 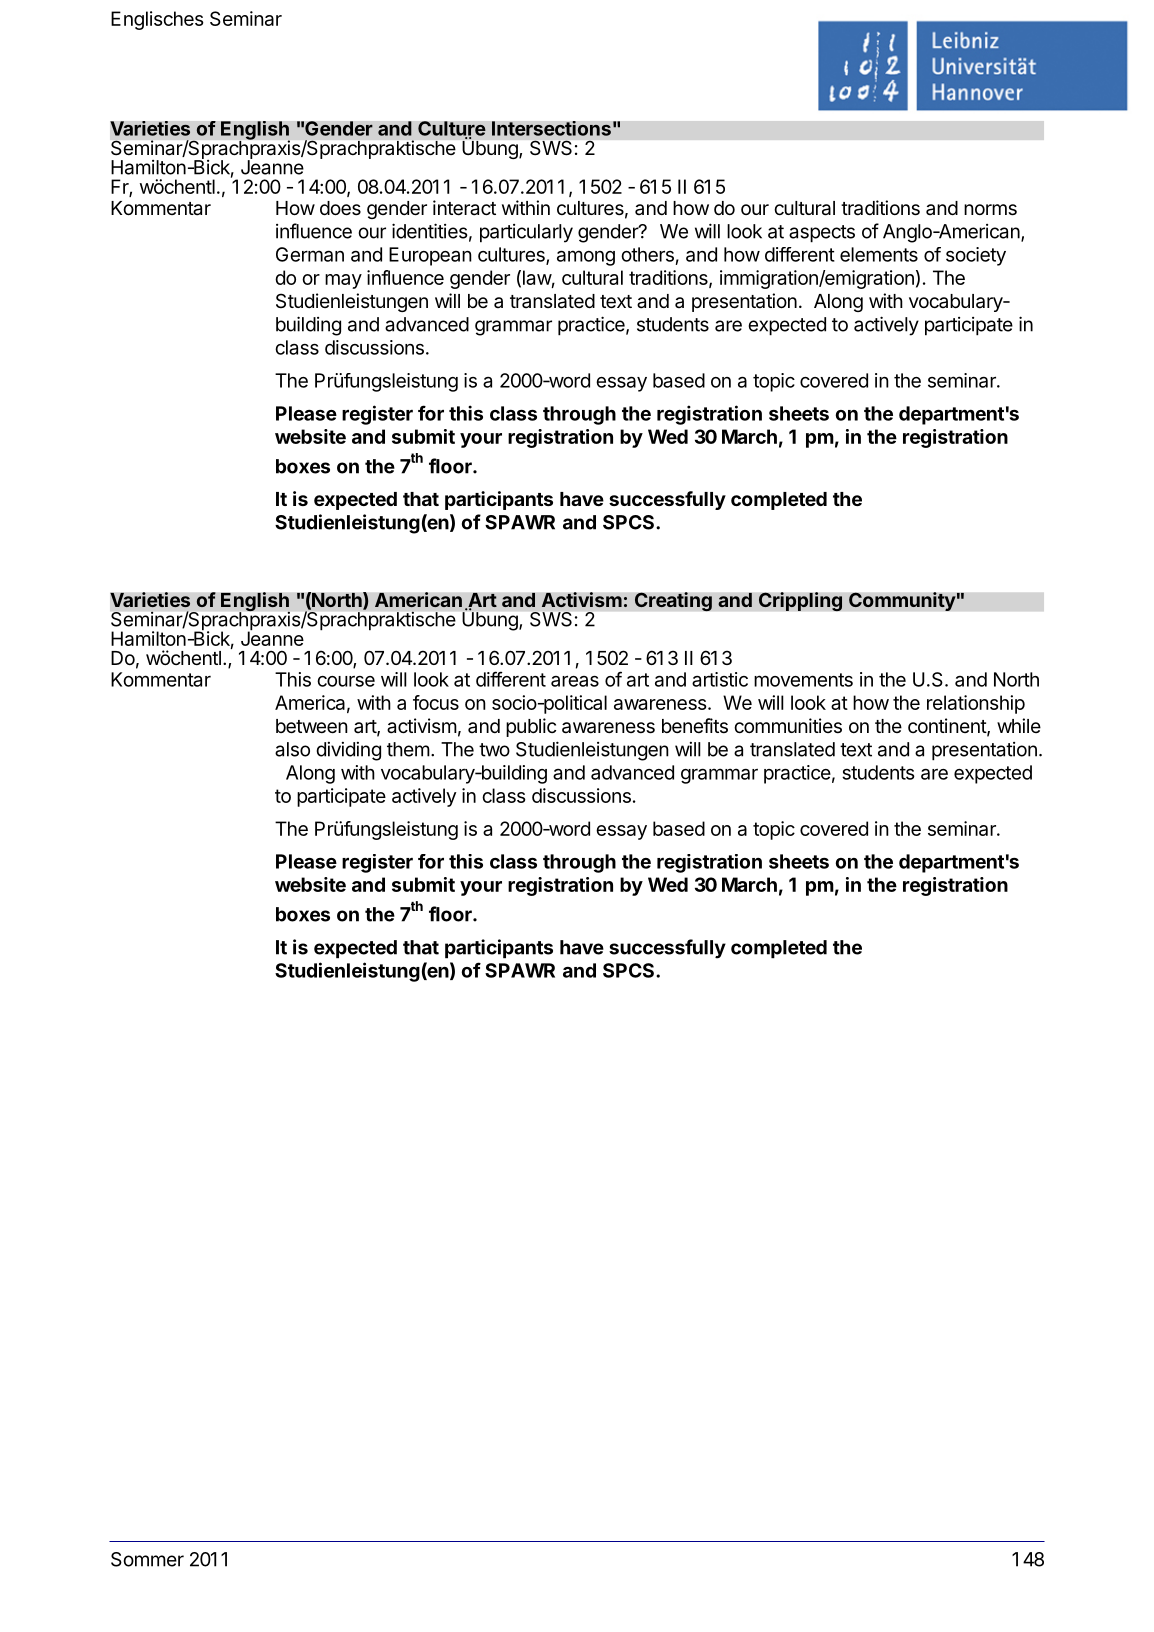 I want to click on Community, so click(x=903, y=601).
